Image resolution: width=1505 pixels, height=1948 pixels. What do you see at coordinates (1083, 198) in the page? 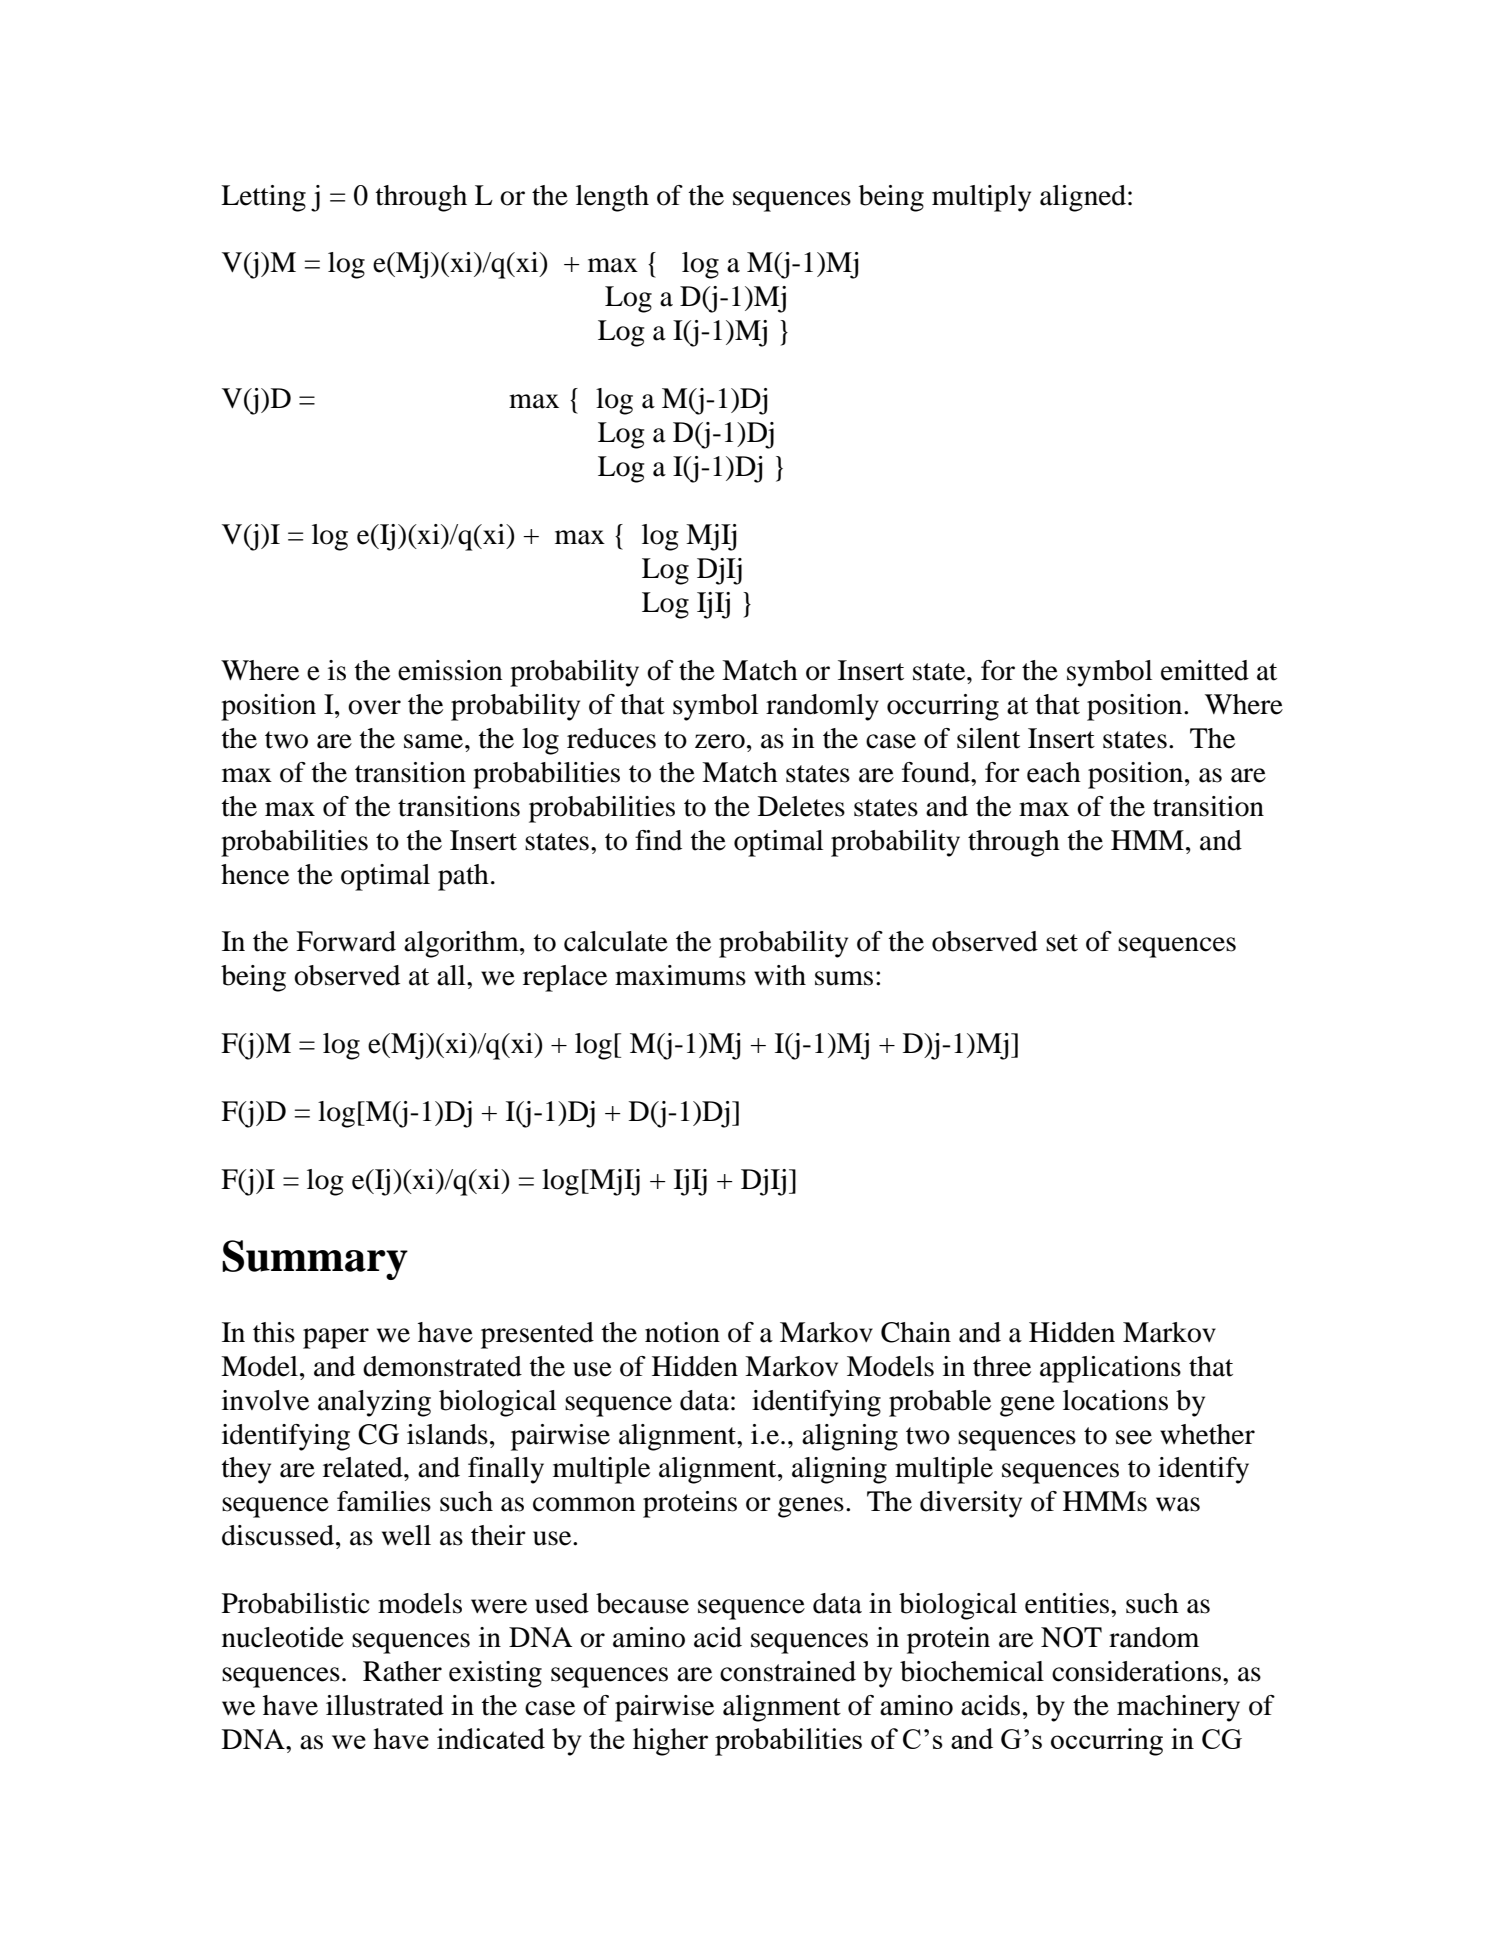
I see `aligned` at bounding box center [1083, 198].
